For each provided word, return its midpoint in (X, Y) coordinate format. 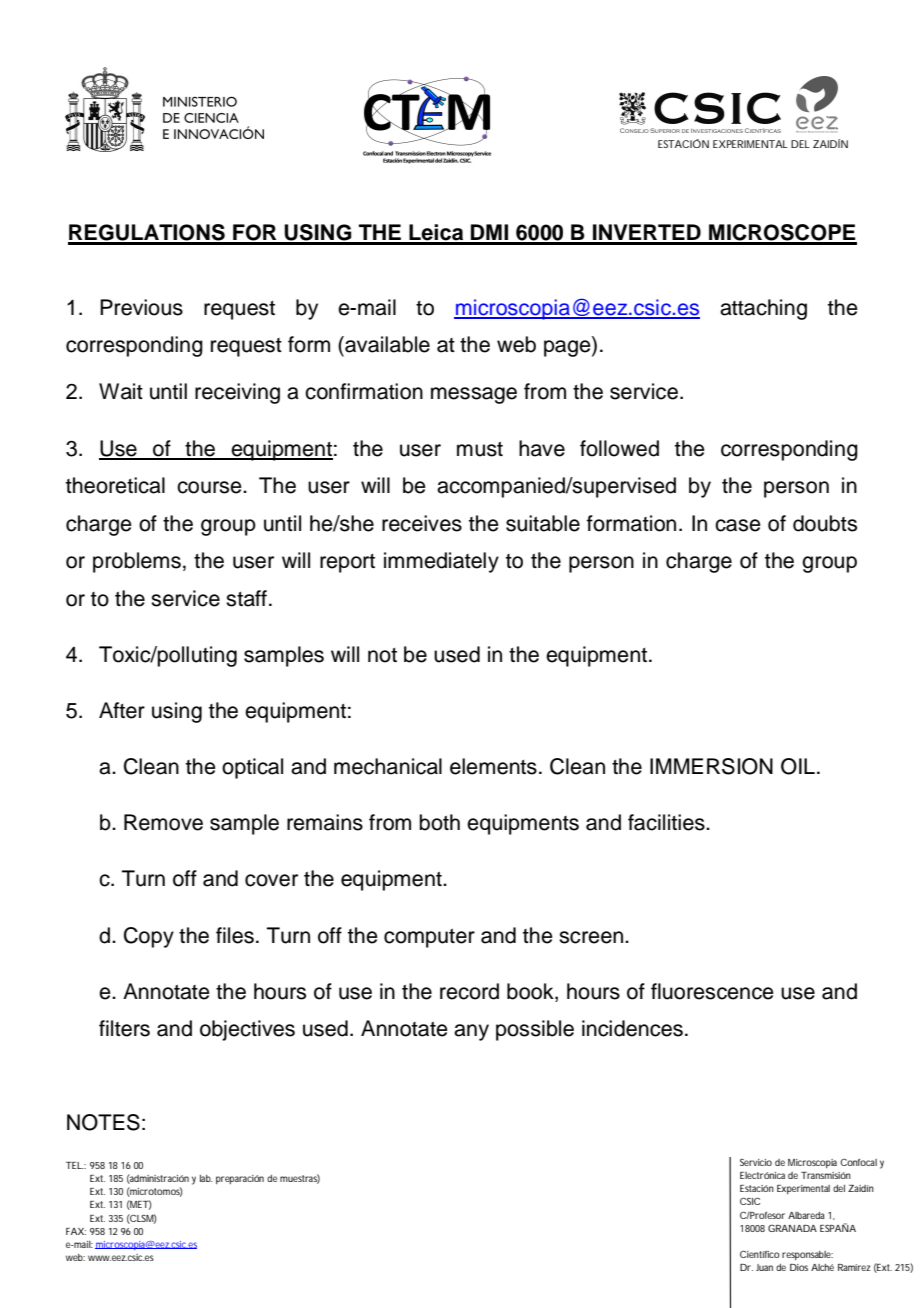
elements (493, 766)
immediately (441, 562)
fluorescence (712, 991)
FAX (75, 1231)
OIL (798, 766)
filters (124, 1028)
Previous (141, 307)
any (471, 1032)
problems (137, 562)
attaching (763, 309)
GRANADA (792, 1228)
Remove (163, 822)
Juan (764, 1267)
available (386, 344)
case (738, 525)
